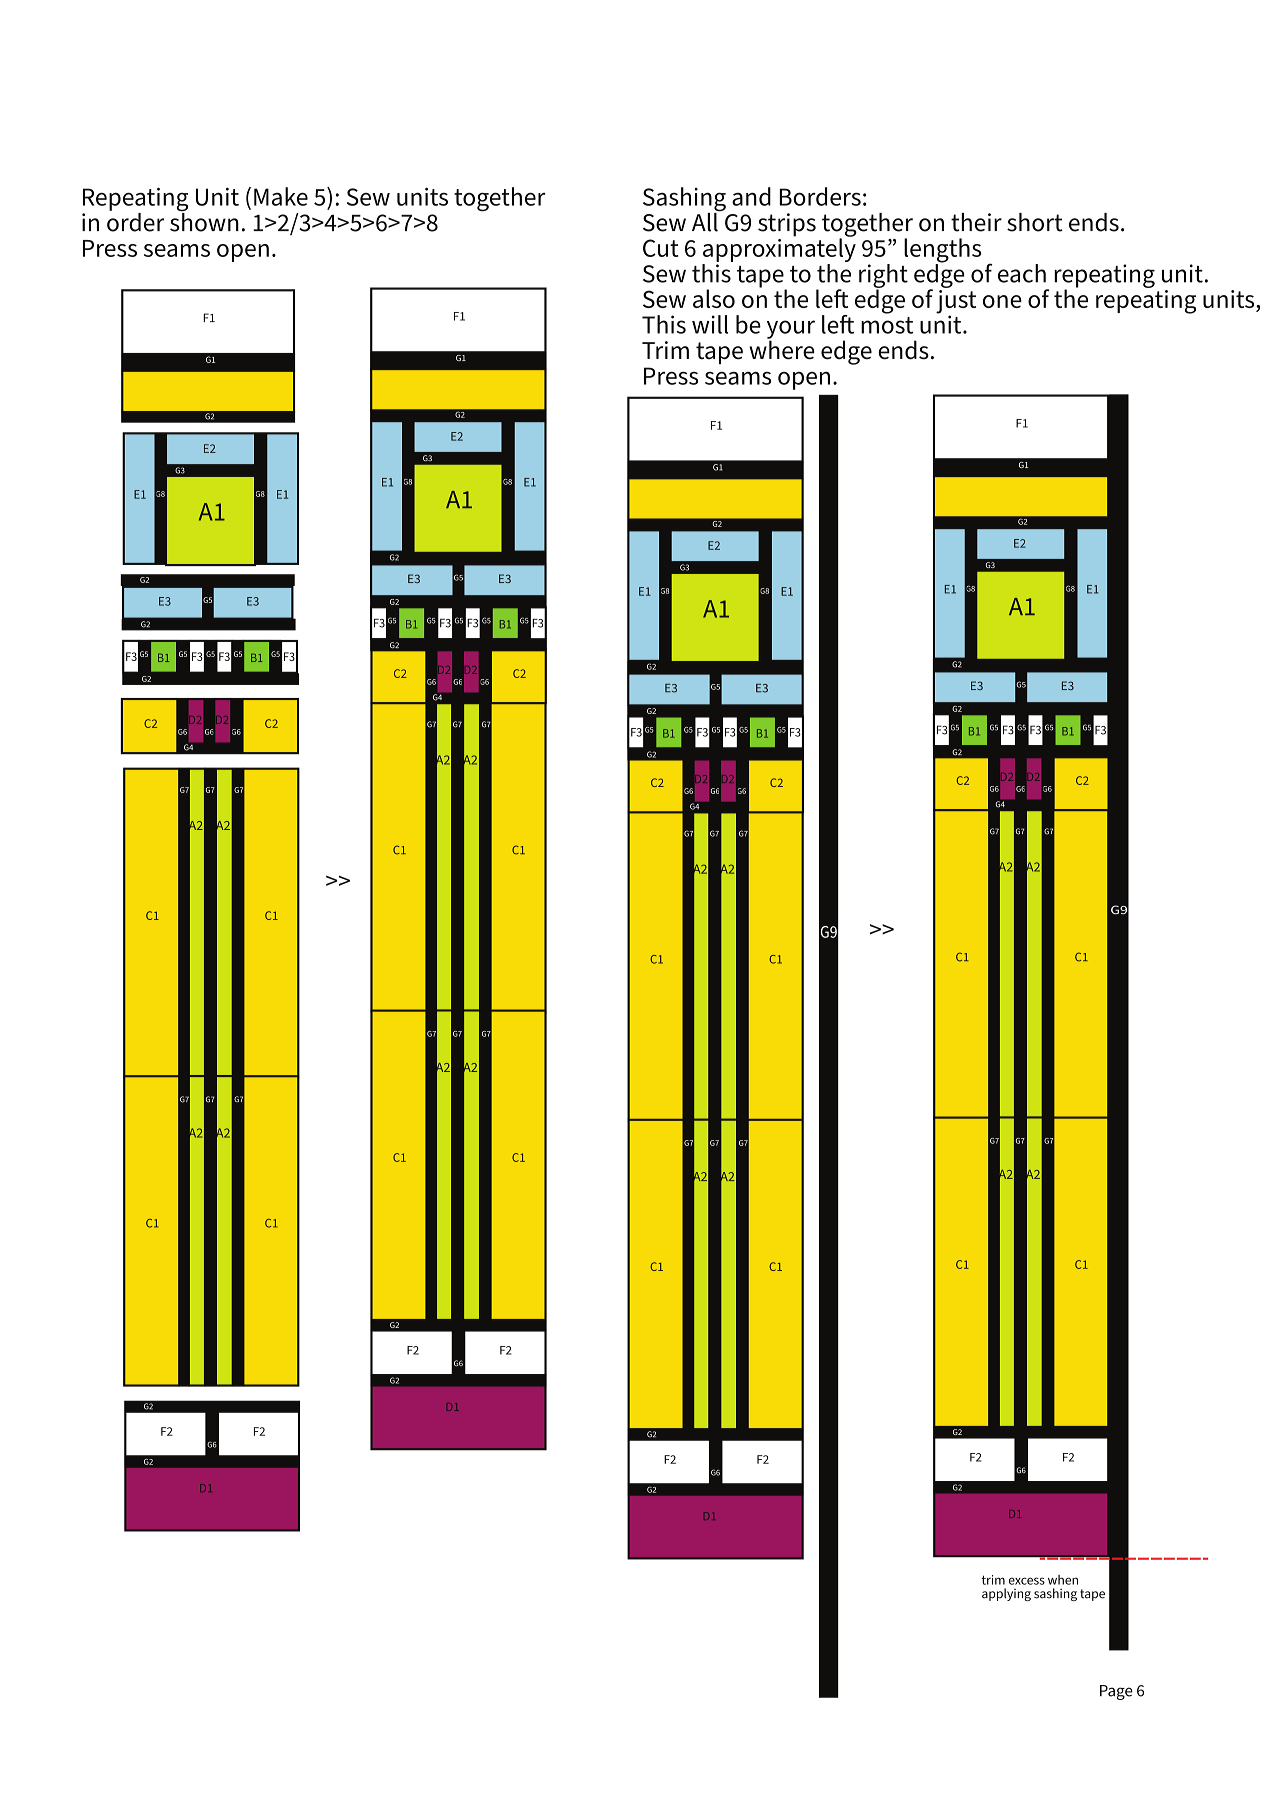  Describe the element at coordinates (714, 298) in the page. I see `also` at that location.
